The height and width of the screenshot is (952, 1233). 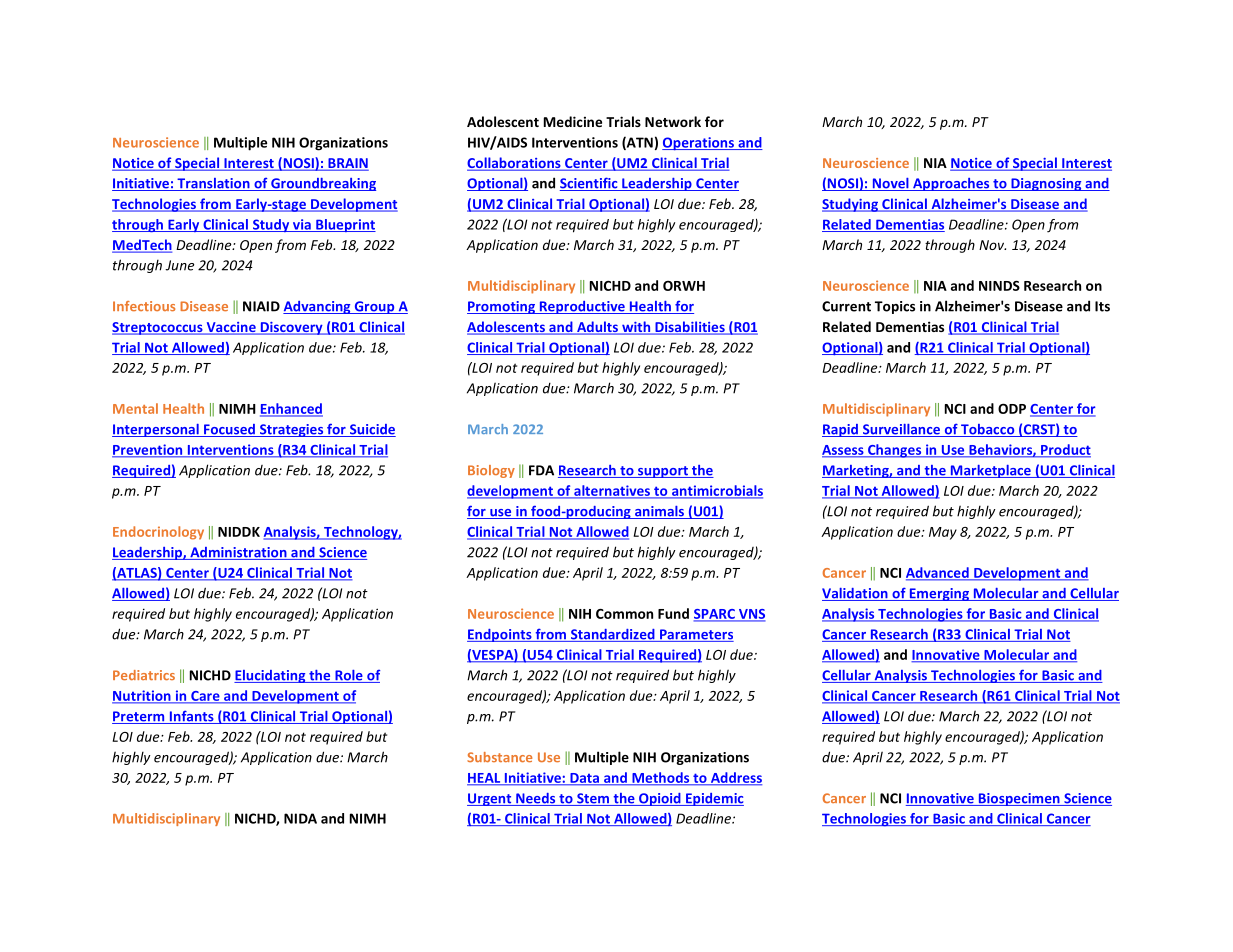 What do you see at coordinates (624, 614) in the screenshot?
I see `Common` at bounding box center [624, 614].
